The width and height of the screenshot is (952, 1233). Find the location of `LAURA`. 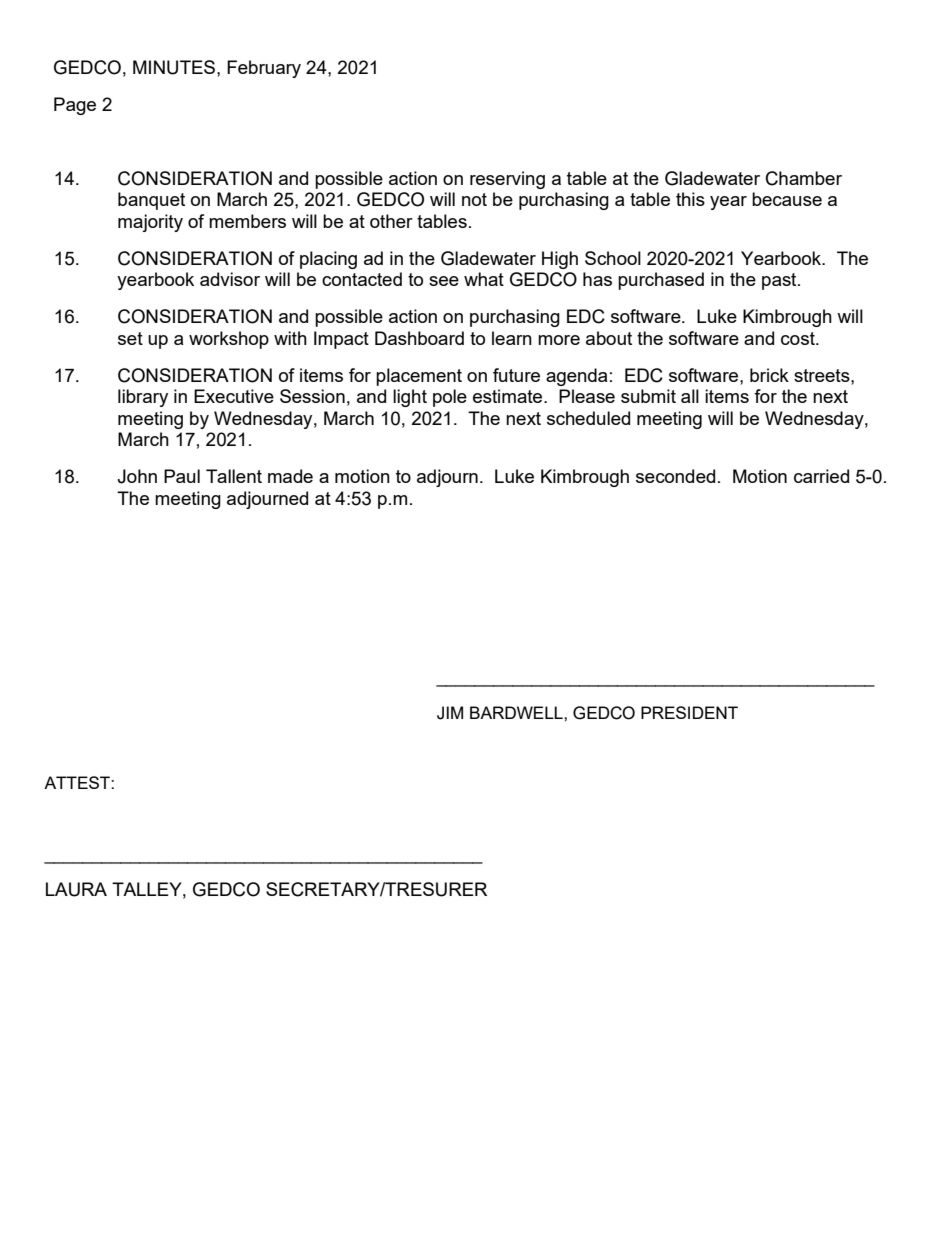

LAURA is located at coordinates (76, 889).
